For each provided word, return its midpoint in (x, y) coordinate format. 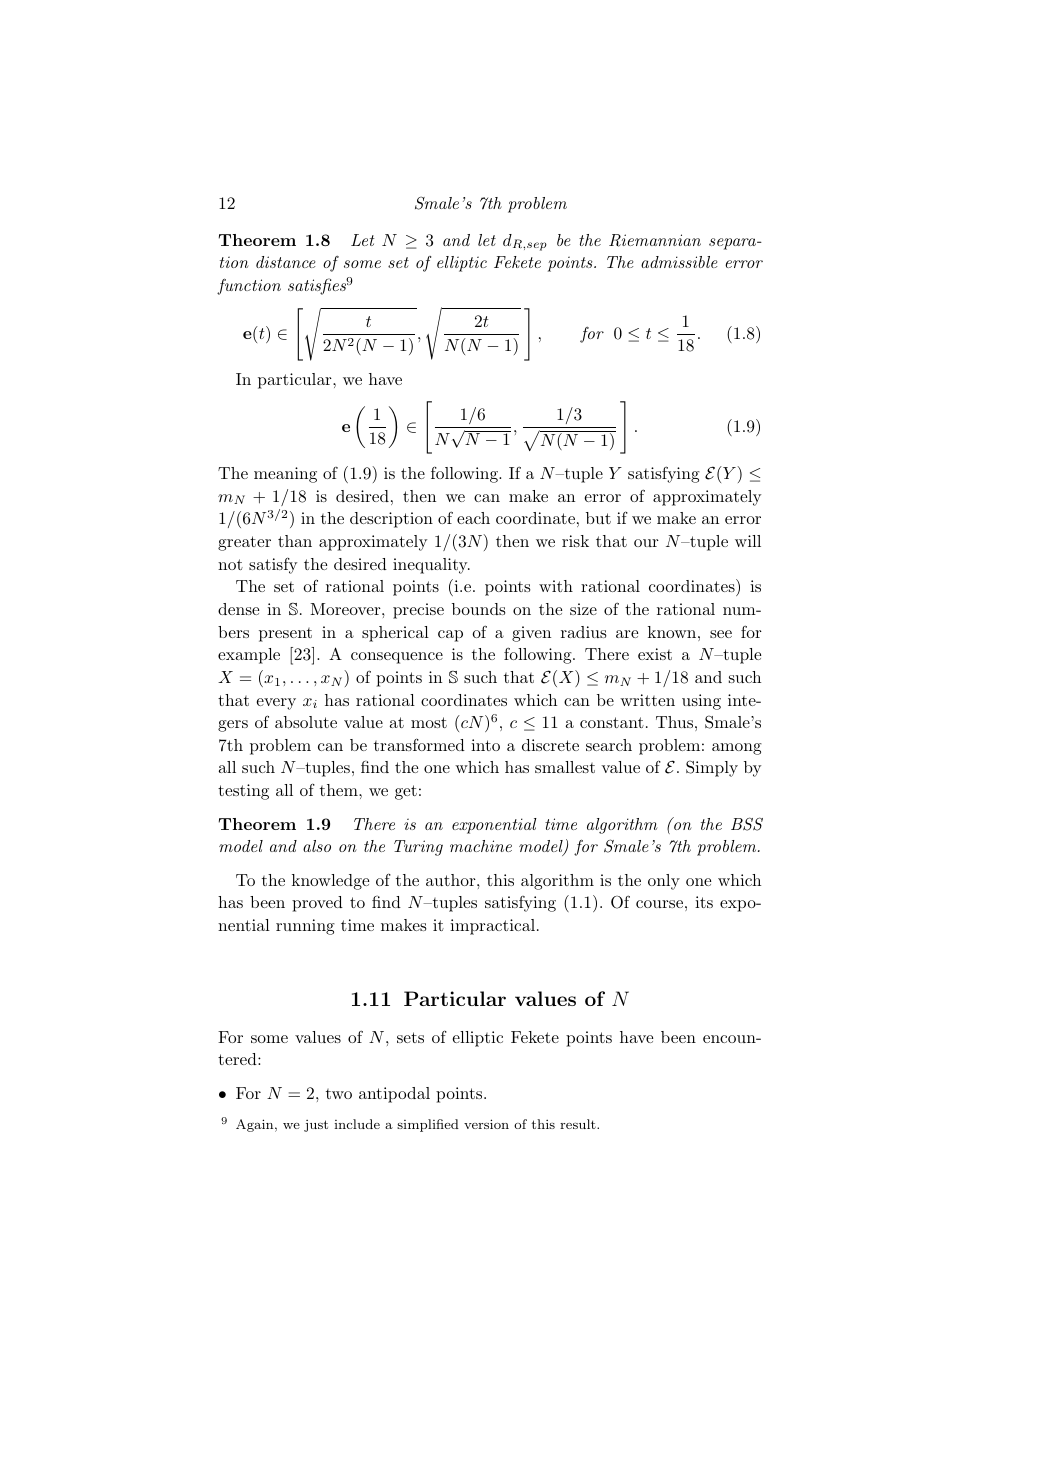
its (704, 902)
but (598, 518)
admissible (679, 262)
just (316, 1126)
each (473, 518)
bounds (479, 609)
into (485, 745)
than (295, 541)
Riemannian (655, 240)
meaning (285, 475)
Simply (712, 768)
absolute (306, 722)
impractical (492, 927)
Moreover (346, 609)
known (672, 632)
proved (317, 904)
